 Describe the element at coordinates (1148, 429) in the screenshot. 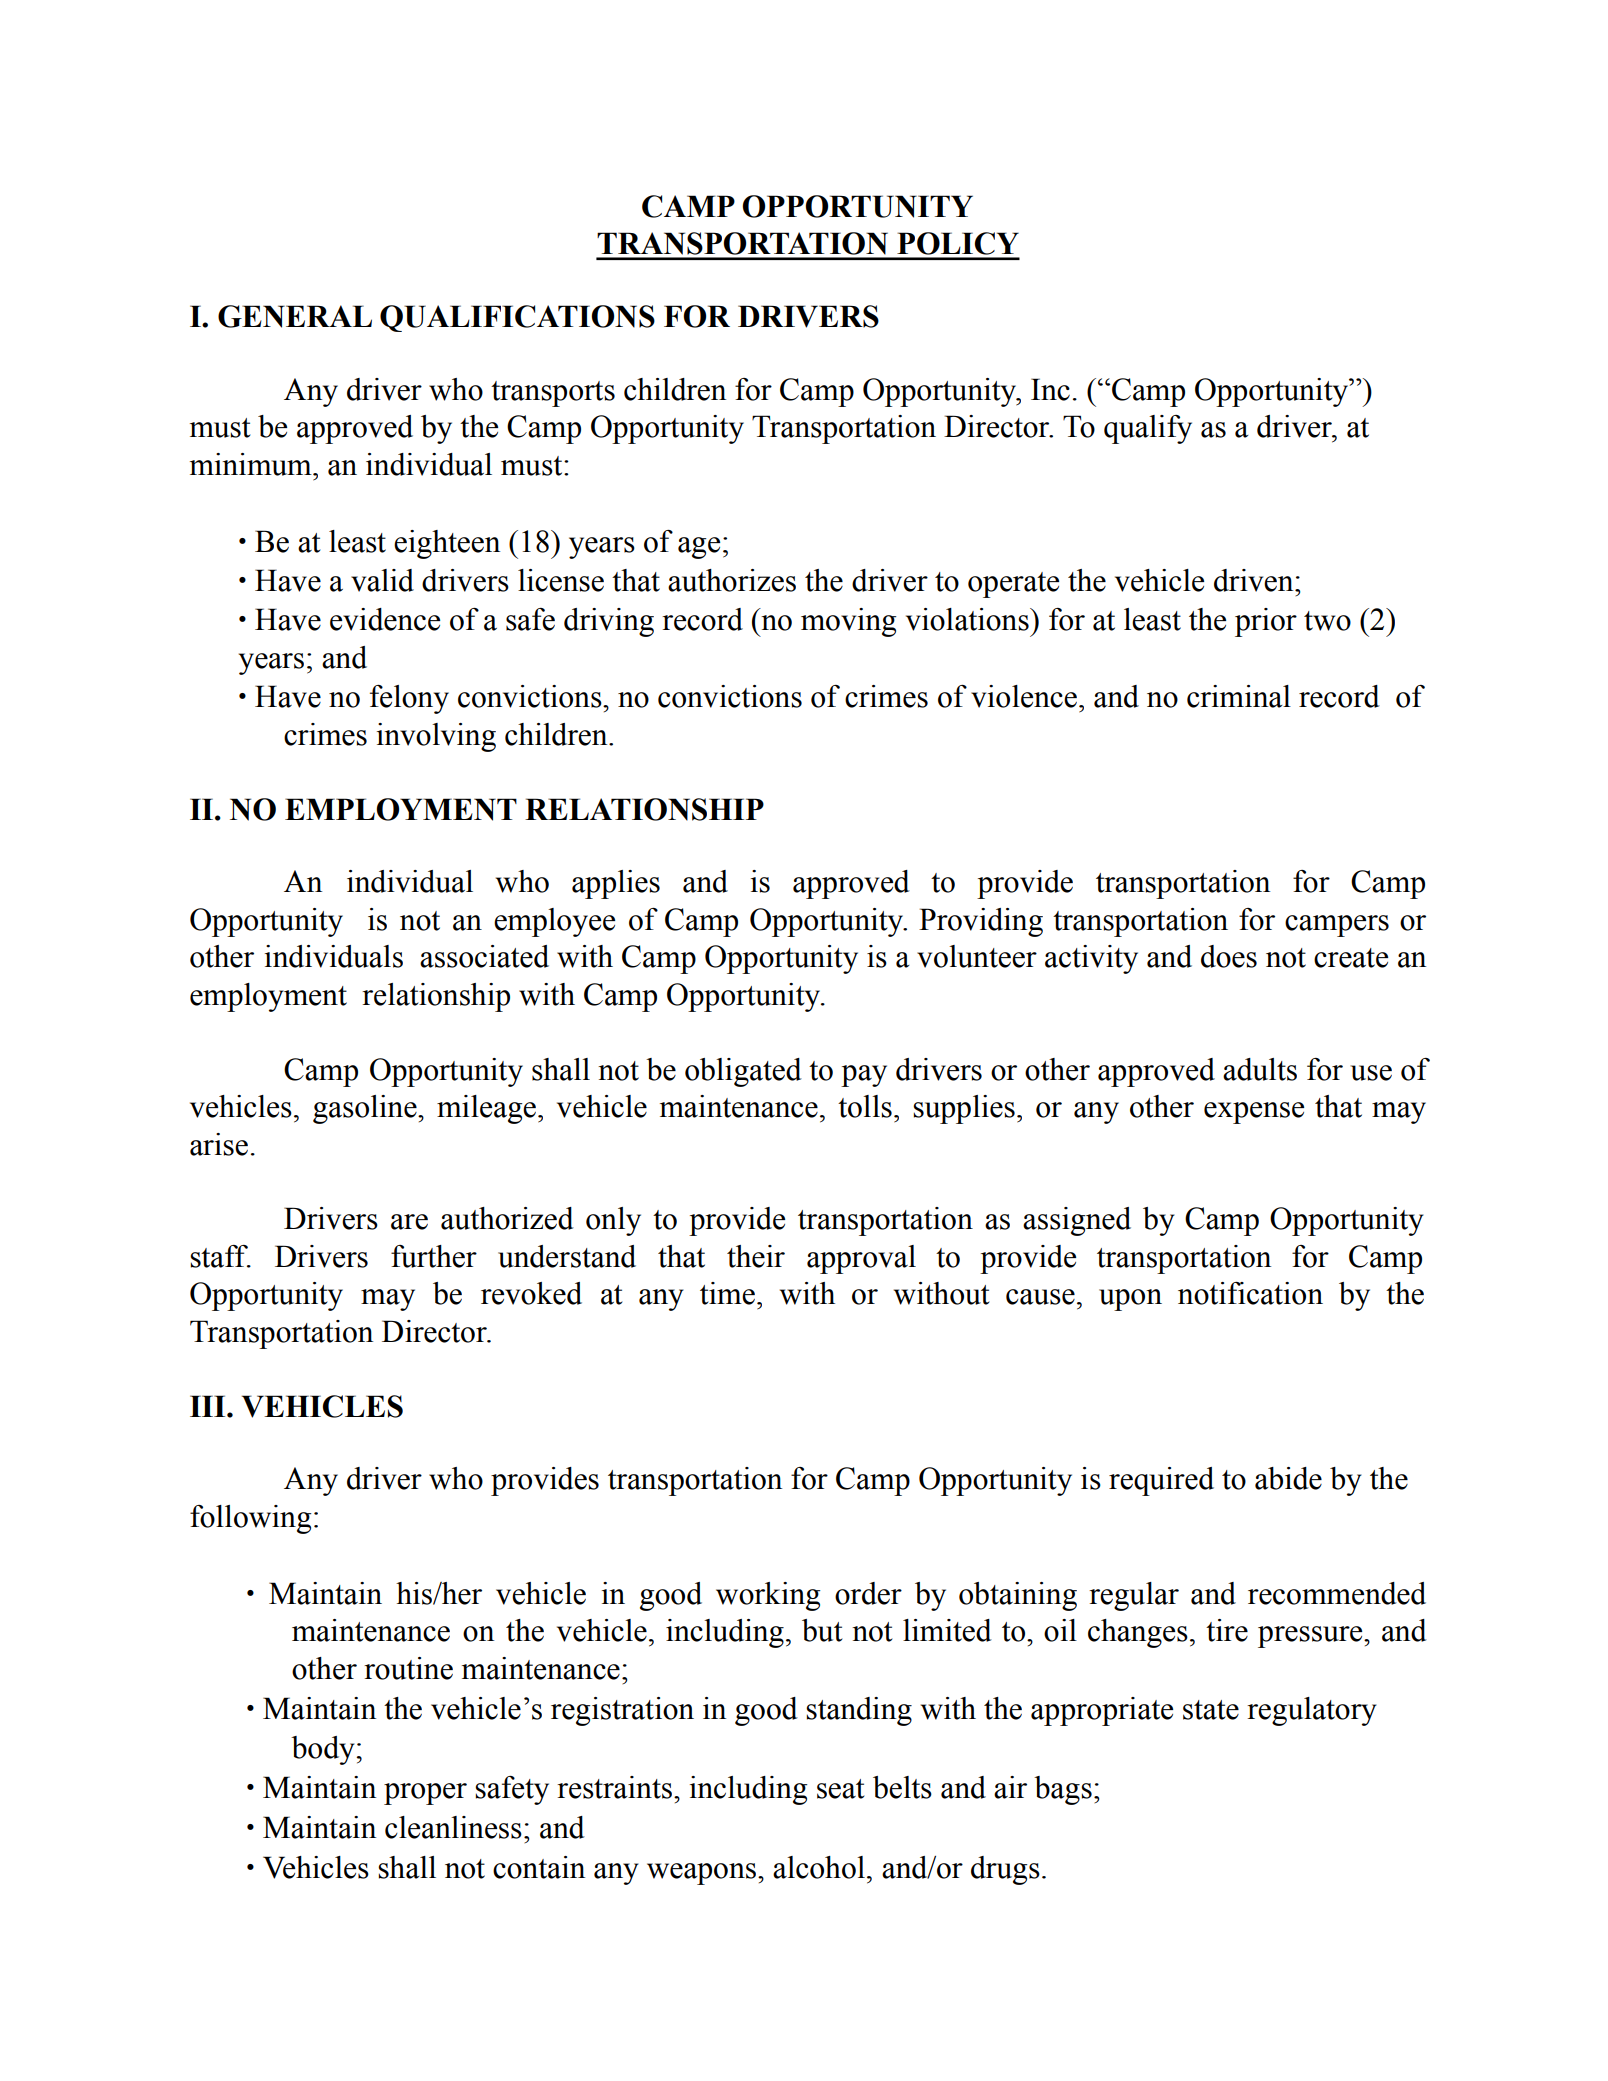

I see `qualify` at that location.
